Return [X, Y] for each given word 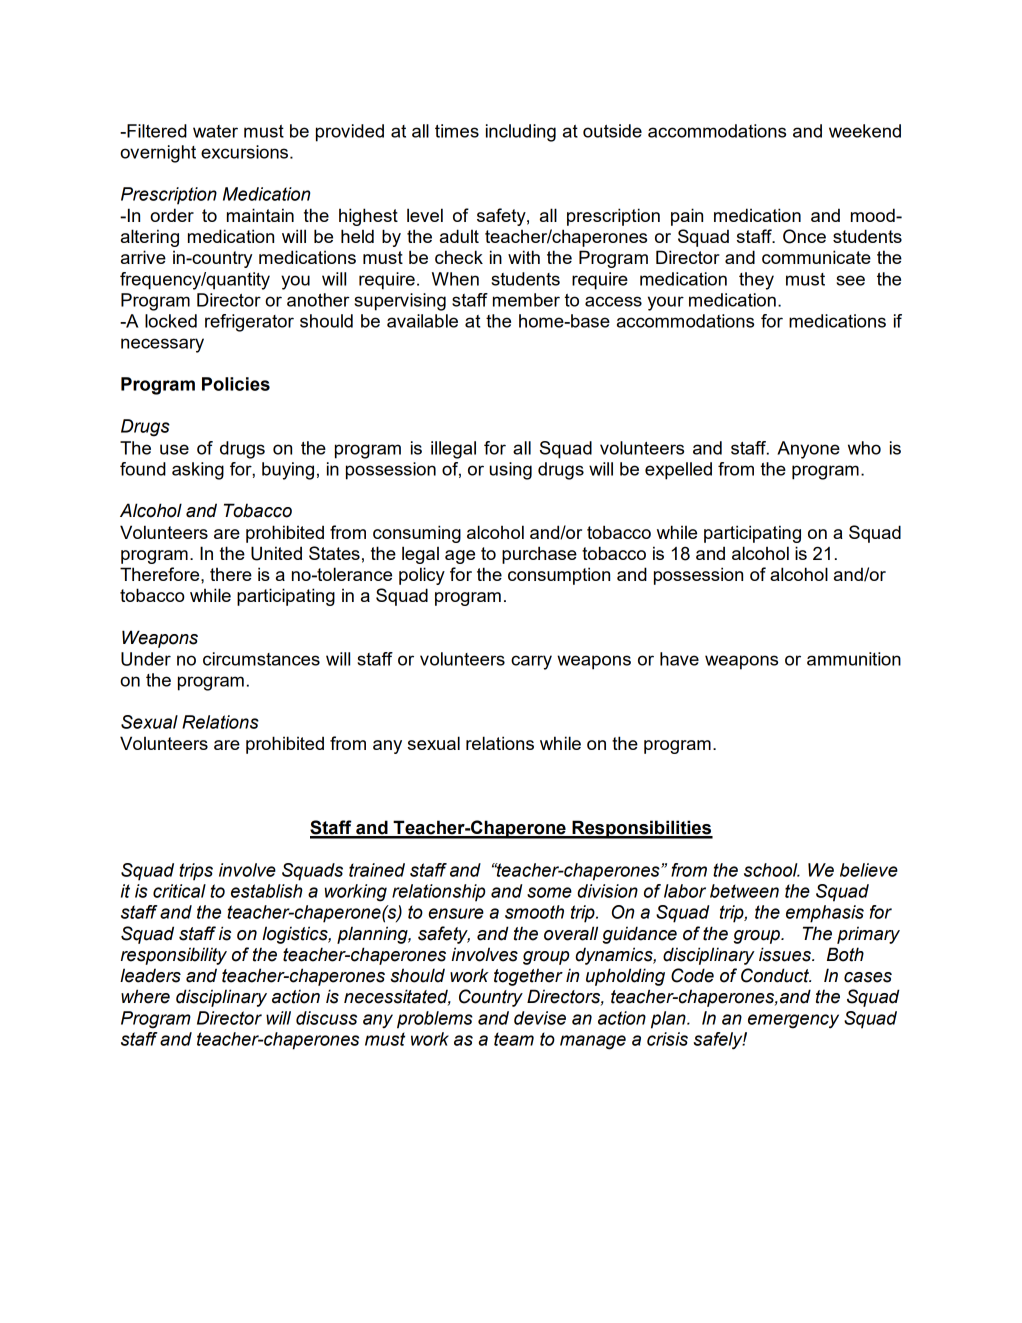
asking [198, 471]
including [521, 133]
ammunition [854, 659]
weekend [865, 131]
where [145, 996]
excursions [246, 152]
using [511, 471]
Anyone [808, 450]
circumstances [261, 659]
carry [531, 662]
